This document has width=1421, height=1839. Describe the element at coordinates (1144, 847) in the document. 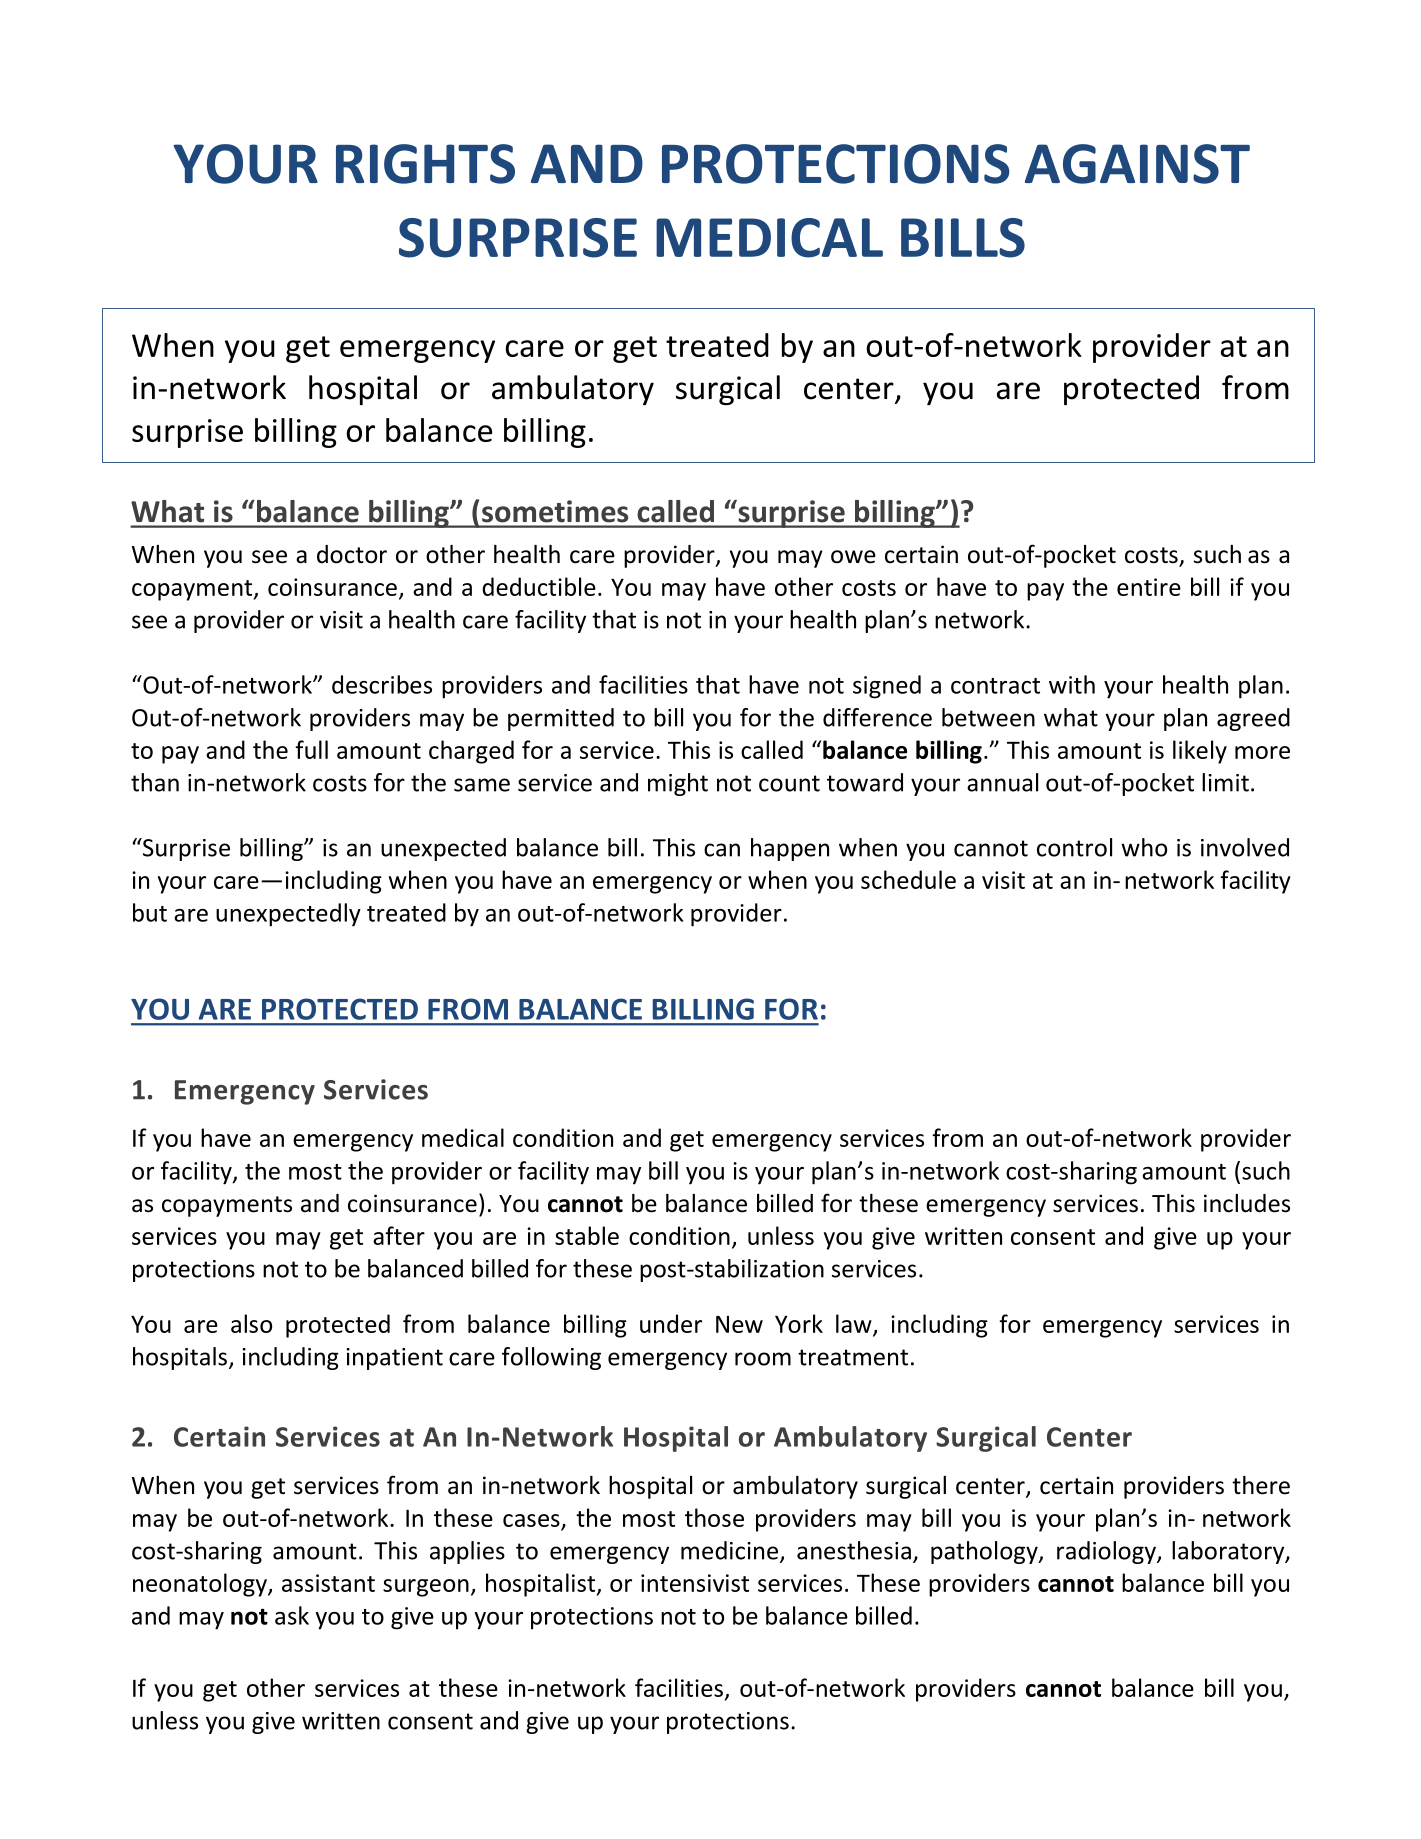

I see `who` at that location.
